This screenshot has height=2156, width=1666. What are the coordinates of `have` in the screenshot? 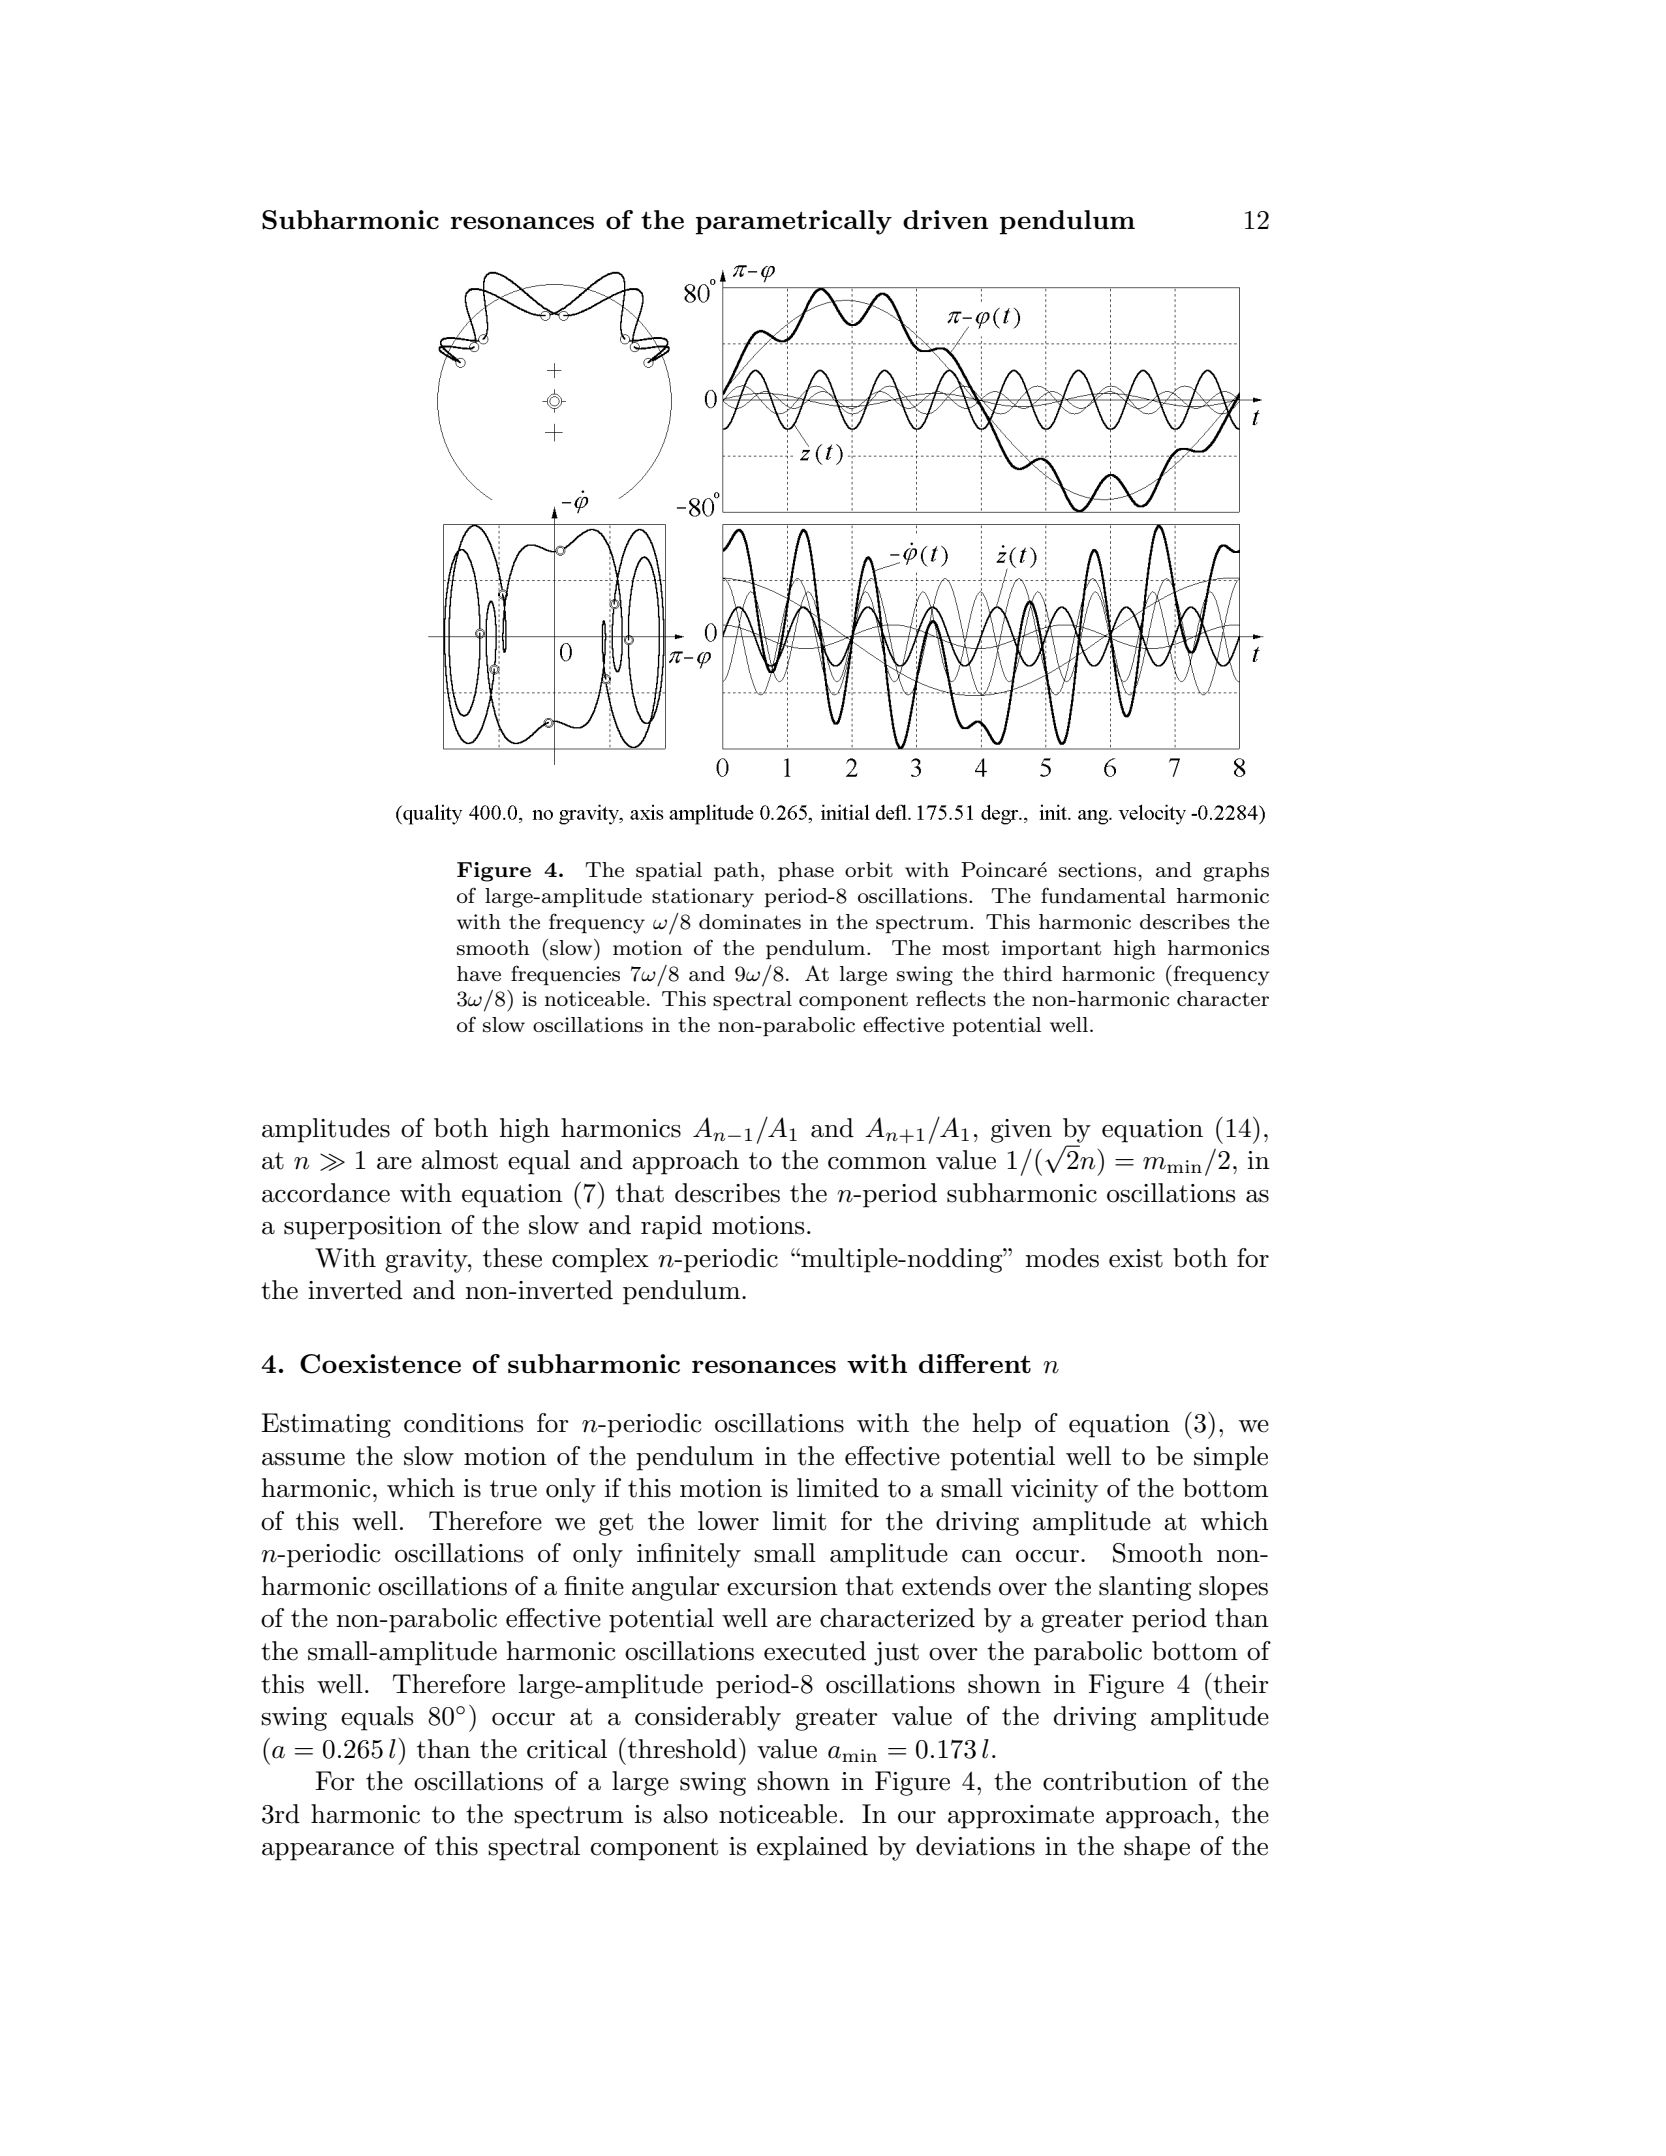 It's located at (479, 974).
